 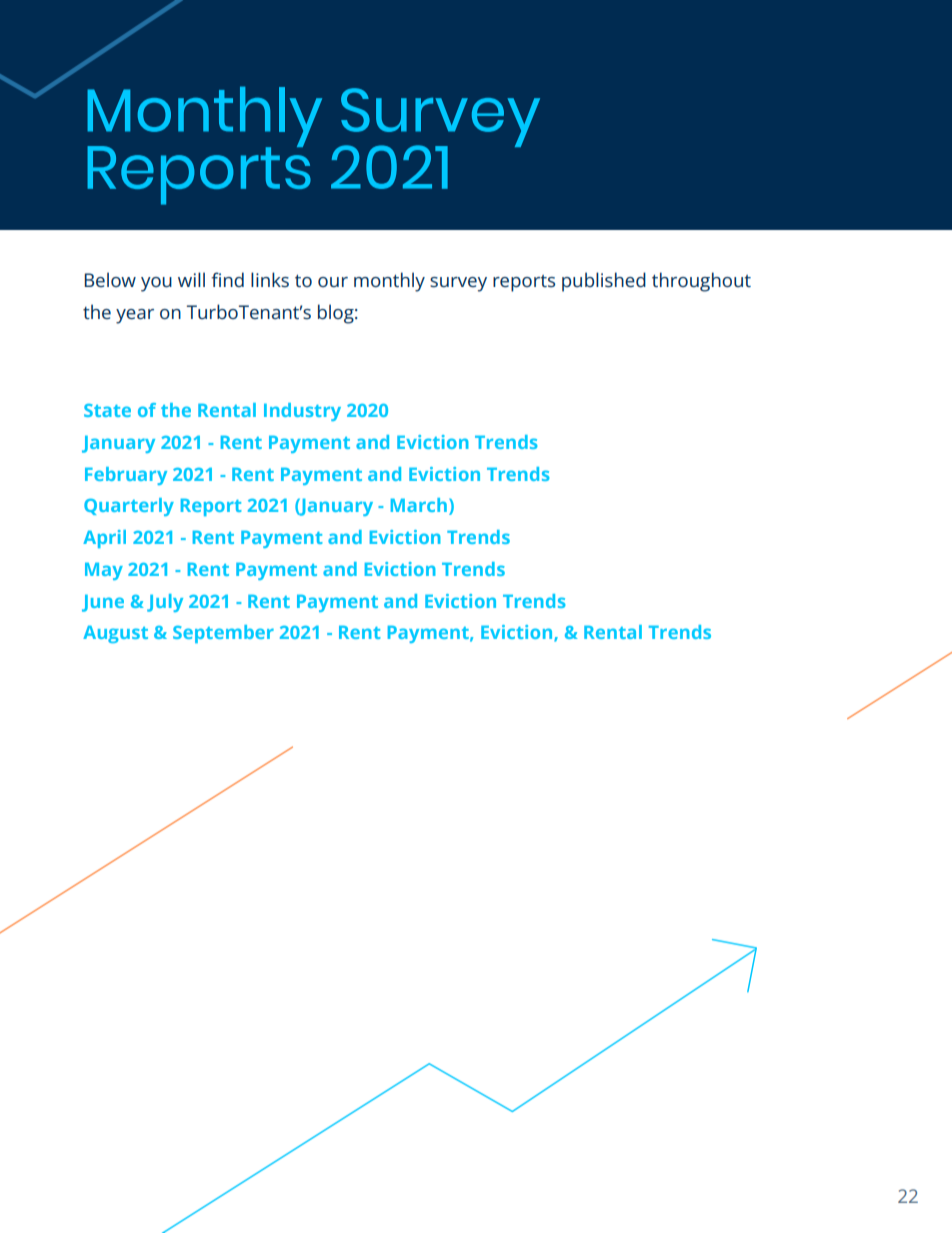 What do you see at coordinates (333, 282) in the screenshot?
I see `our` at bounding box center [333, 282].
